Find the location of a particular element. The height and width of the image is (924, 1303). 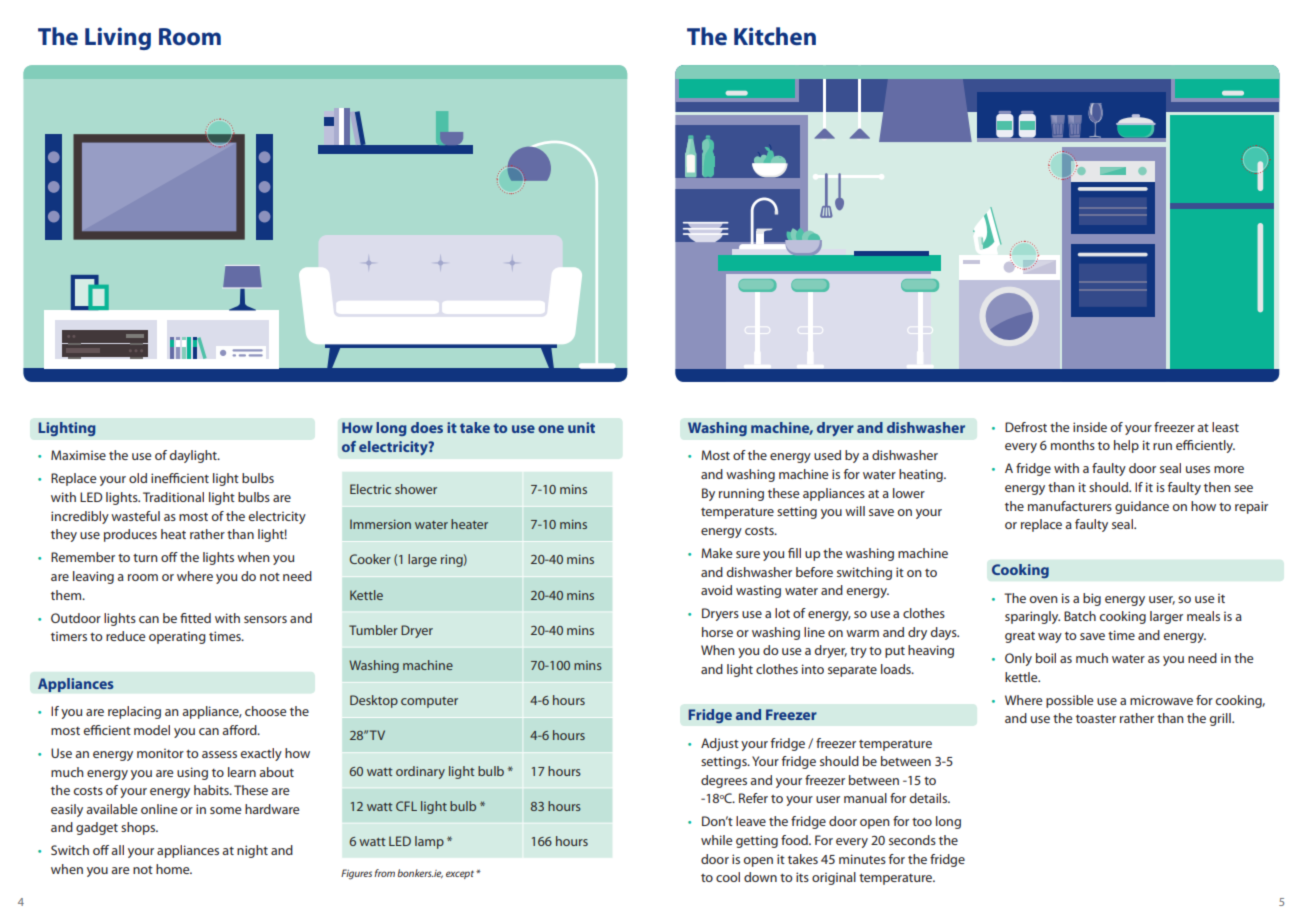

Kitchen is located at coordinates (775, 36).
